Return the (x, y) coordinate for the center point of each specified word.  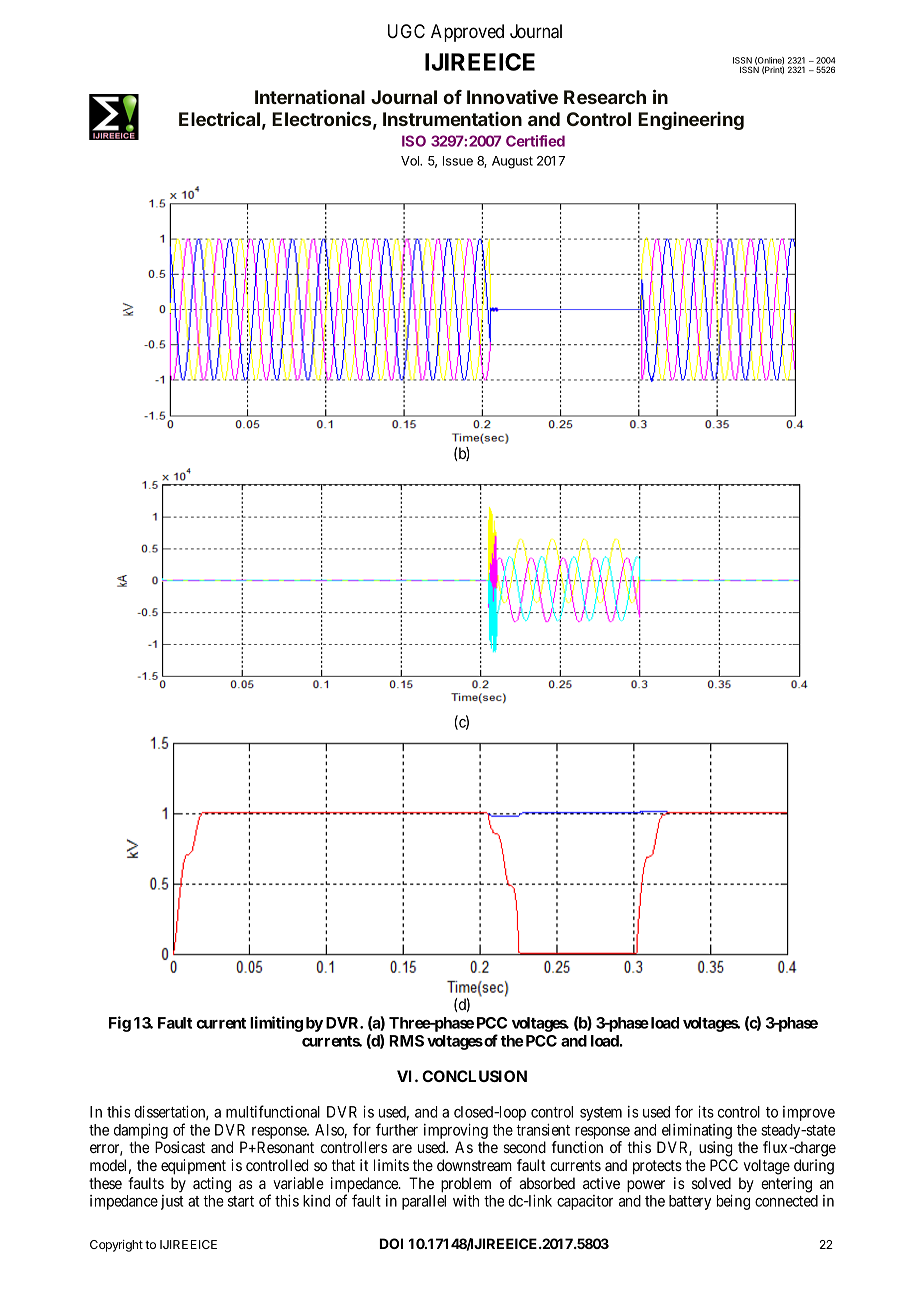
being (733, 1202)
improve (809, 1113)
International (310, 97)
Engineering (691, 121)
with (466, 1201)
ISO (414, 141)
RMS (406, 1041)
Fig (120, 1024)
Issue (458, 161)
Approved (467, 33)
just (172, 1202)
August (512, 162)
